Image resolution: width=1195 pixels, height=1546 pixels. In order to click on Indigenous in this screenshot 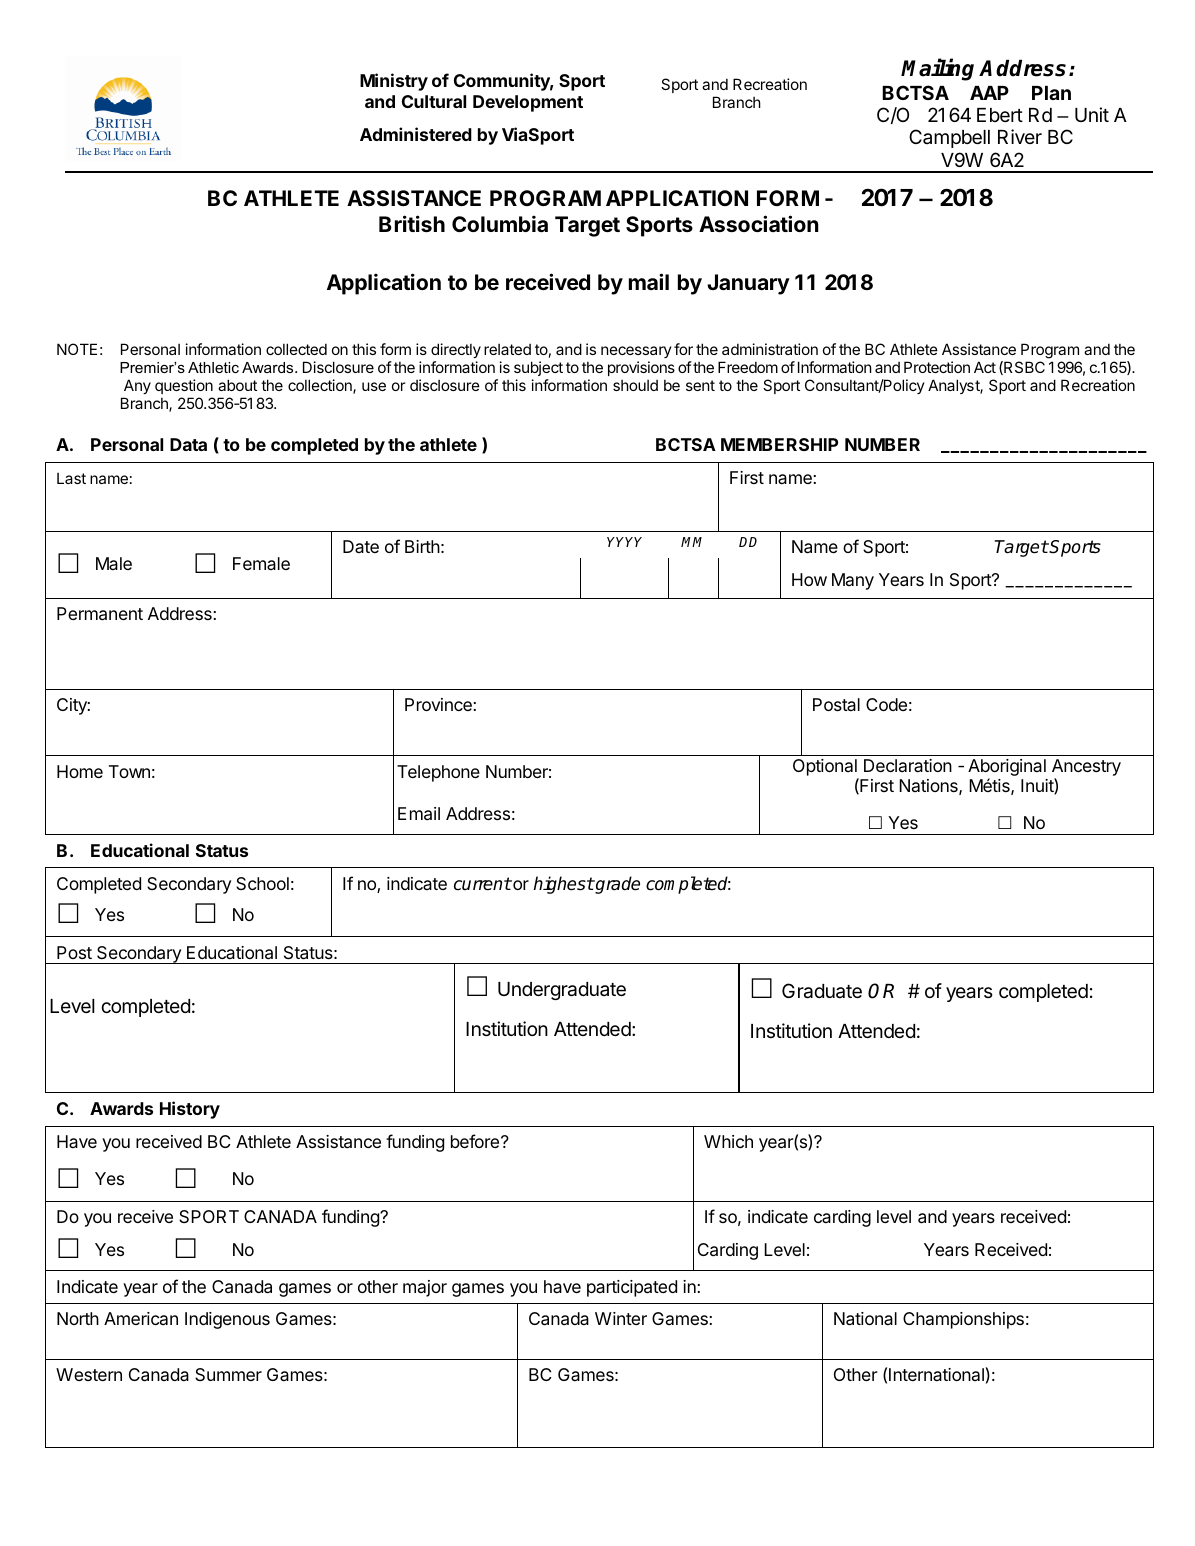, I will do `click(227, 1320)`.
